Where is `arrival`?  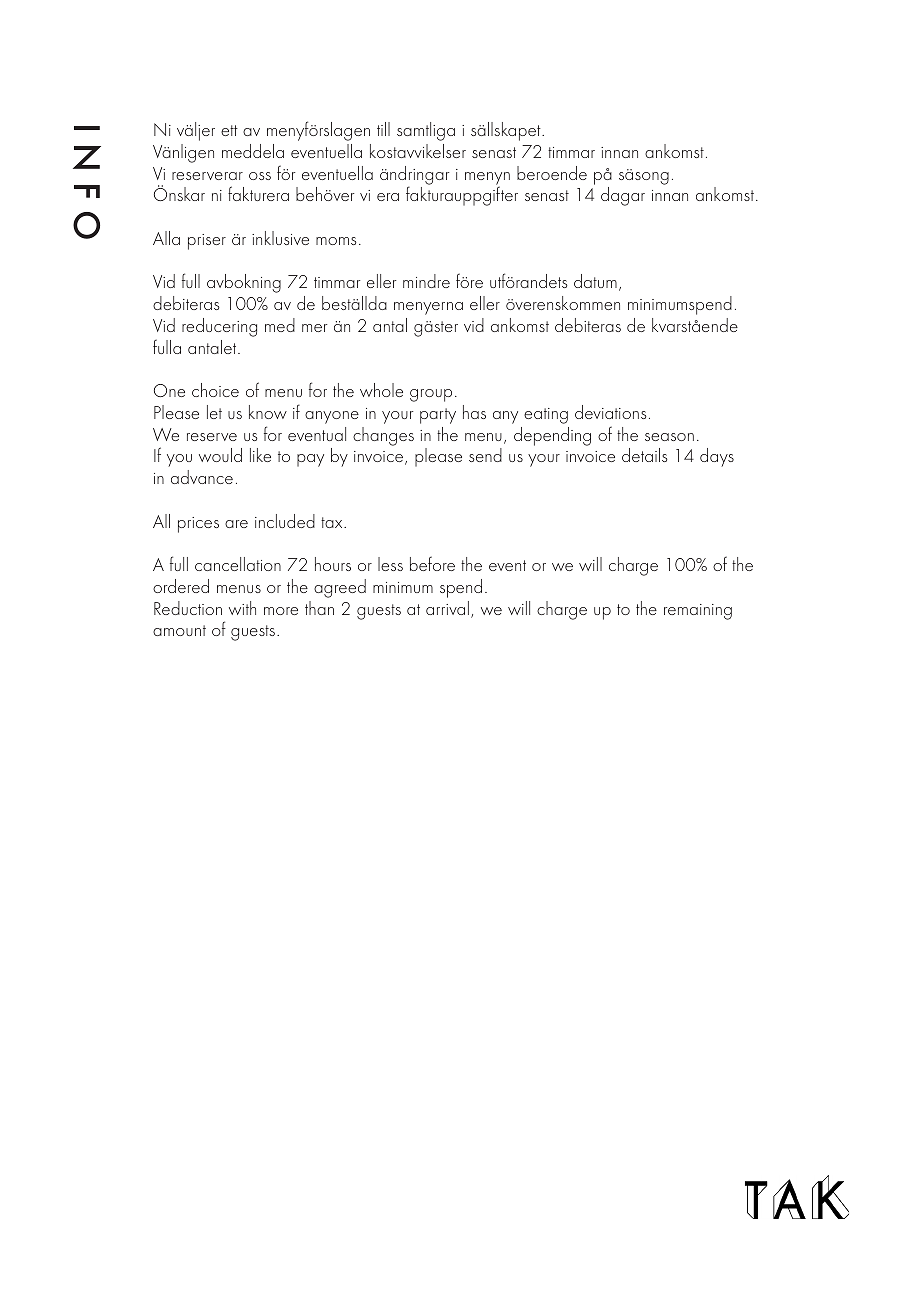
arrival is located at coordinates (447, 608).
